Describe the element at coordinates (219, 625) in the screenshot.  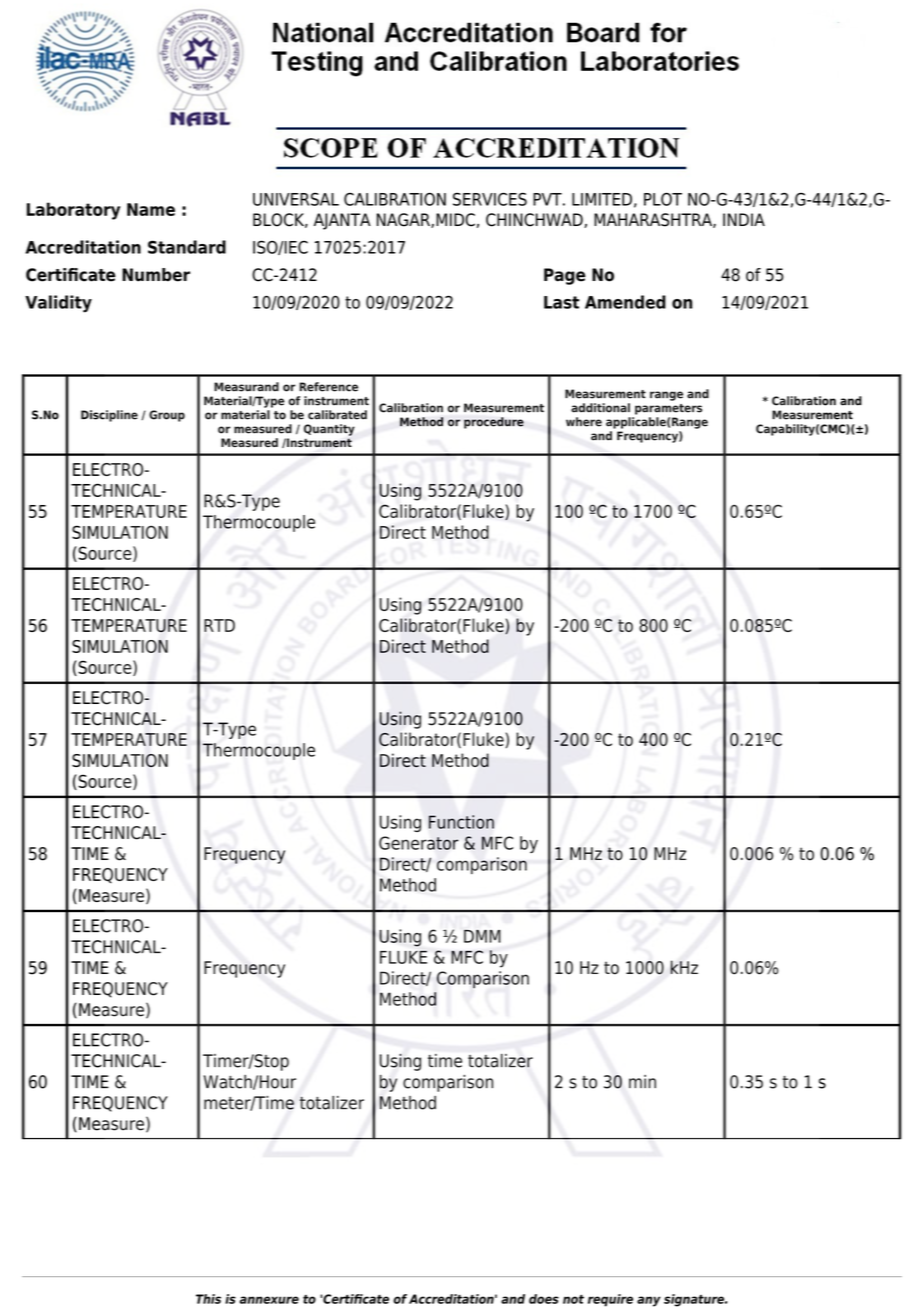
I see `RTD` at that location.
